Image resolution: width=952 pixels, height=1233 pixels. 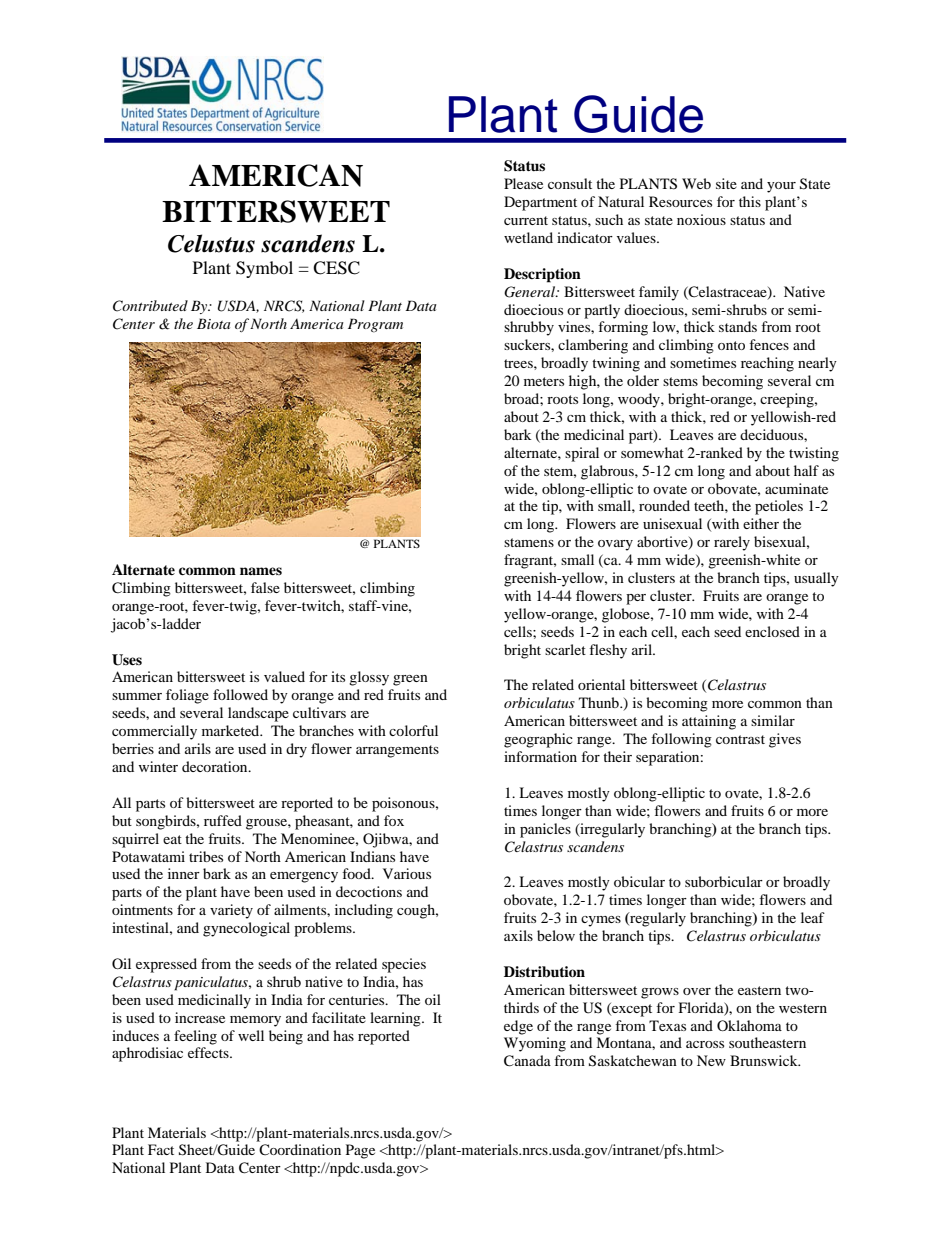 What do you see at coordinates (772, 631) in the image?
I see `enclosed` at bounding box center [772, 631].
